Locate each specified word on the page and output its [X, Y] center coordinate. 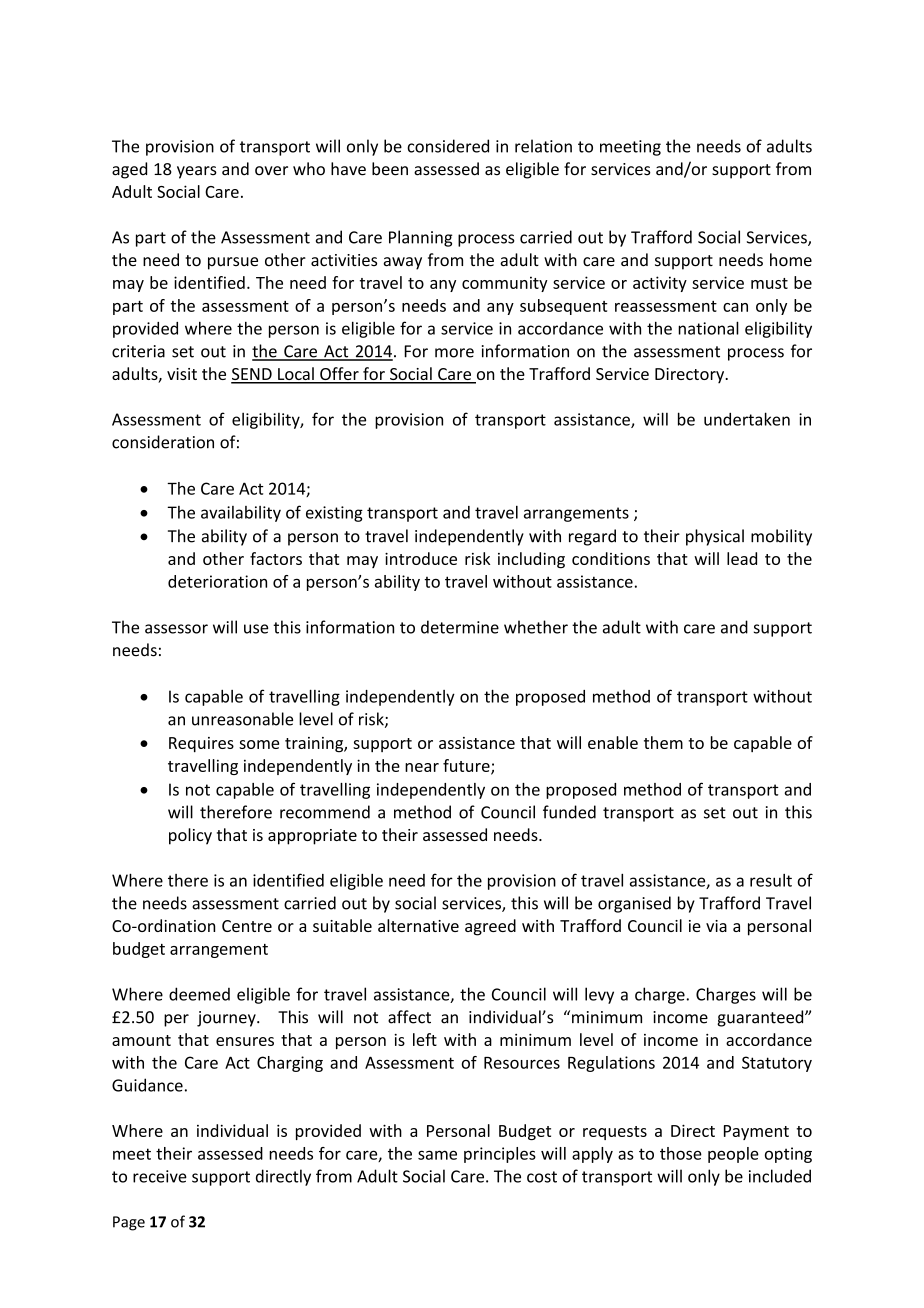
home [791, 260]
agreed [490, 927]
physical [715, 537]
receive [160, 1176]
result [771, 880]
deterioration [217, 581]
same [437, 1155]
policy [190, 836]
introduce [421, 558]
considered [448, 146]
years [197, 172]
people [733, 1155]
